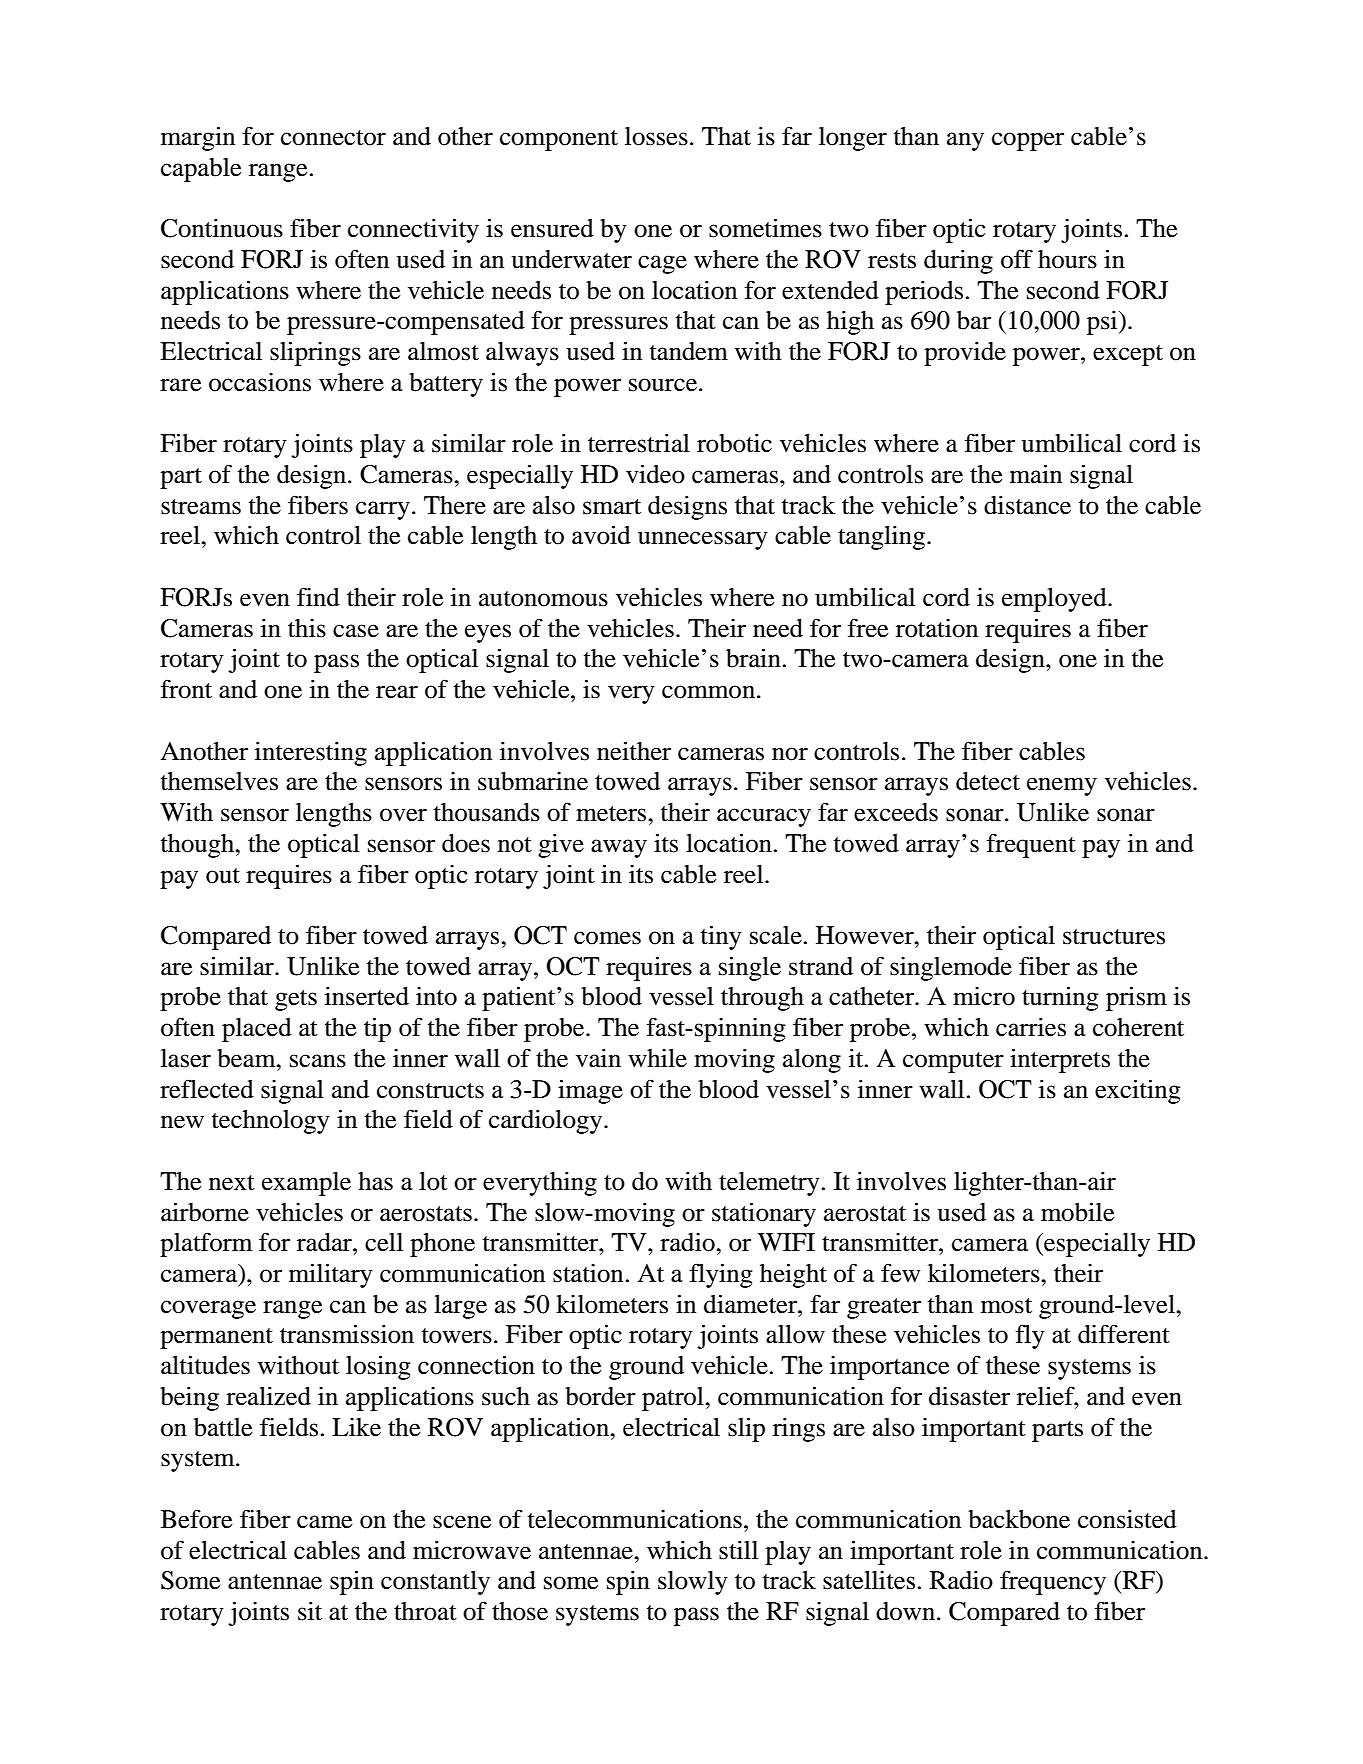 Image resolution: width=1363 pixels, height=1764 pixels. What do you see at coordinates (325, 1242) in the screenshot?
I see `radar` at bounding box center [325, 1242].
